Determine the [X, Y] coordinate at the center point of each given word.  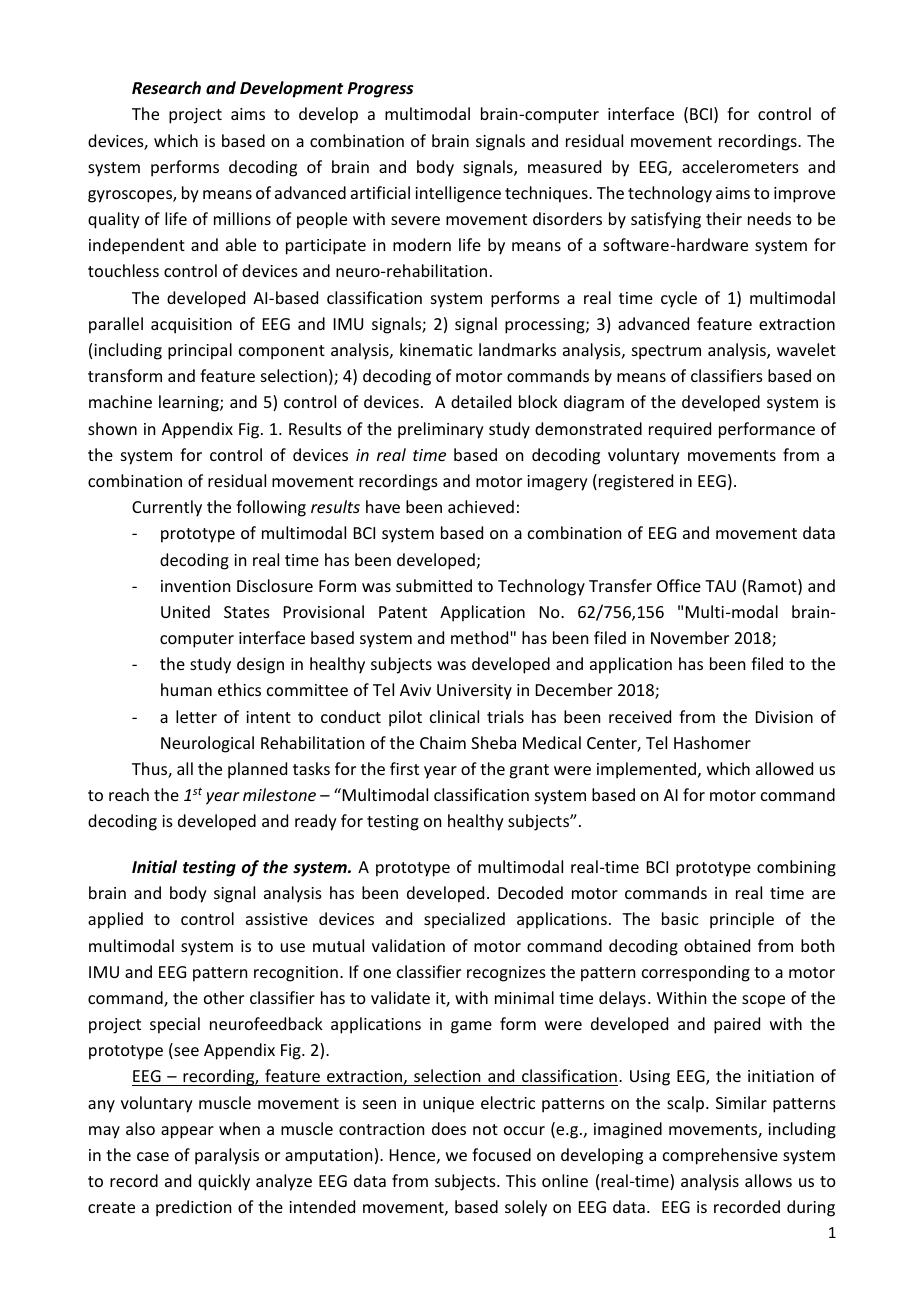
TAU [720, 586]
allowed [784, 768]
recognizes [506, 974]
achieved [481, 506]
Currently [167, 508]
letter [196, 716]
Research [166, 88]
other [224, 997]
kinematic [436, 349]
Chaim [443, 742]
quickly [224, 1182]
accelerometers [740, 166]
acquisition [191, 326]
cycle [679, 299]
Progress [381, 90]
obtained [717, 945]
